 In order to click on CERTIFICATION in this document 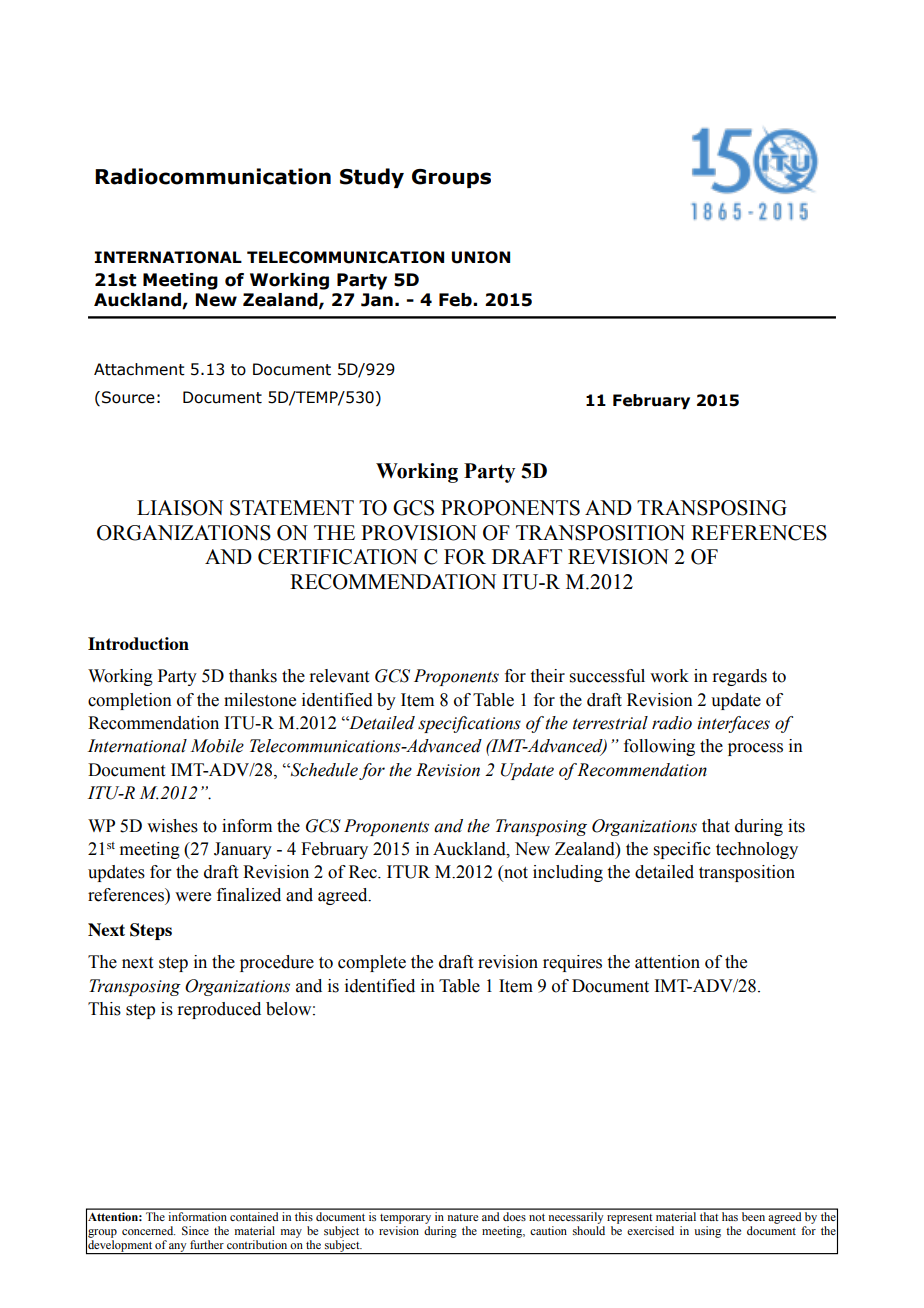, I will do `click(338, 557)`.
